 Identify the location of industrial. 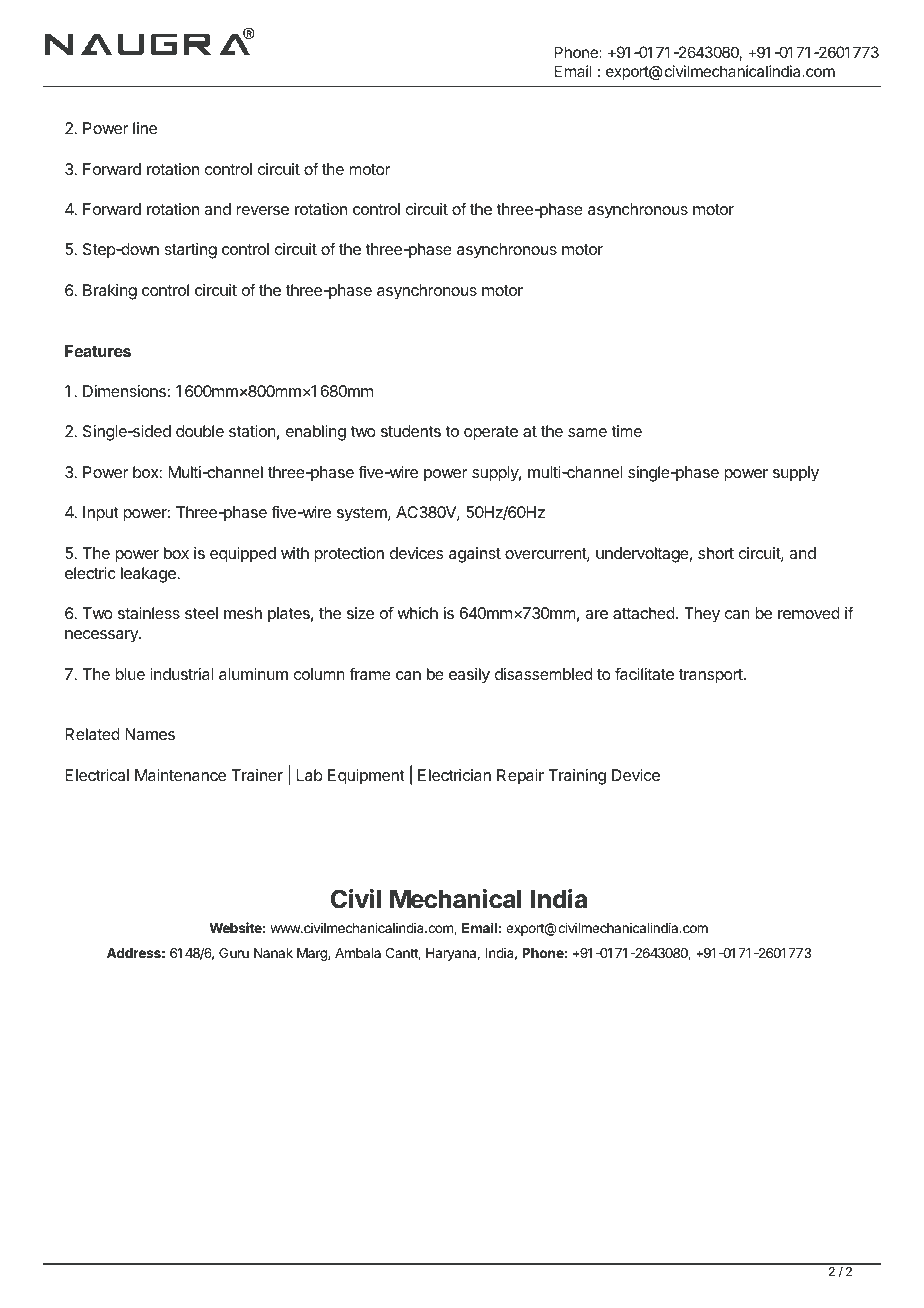
(181, 674).
